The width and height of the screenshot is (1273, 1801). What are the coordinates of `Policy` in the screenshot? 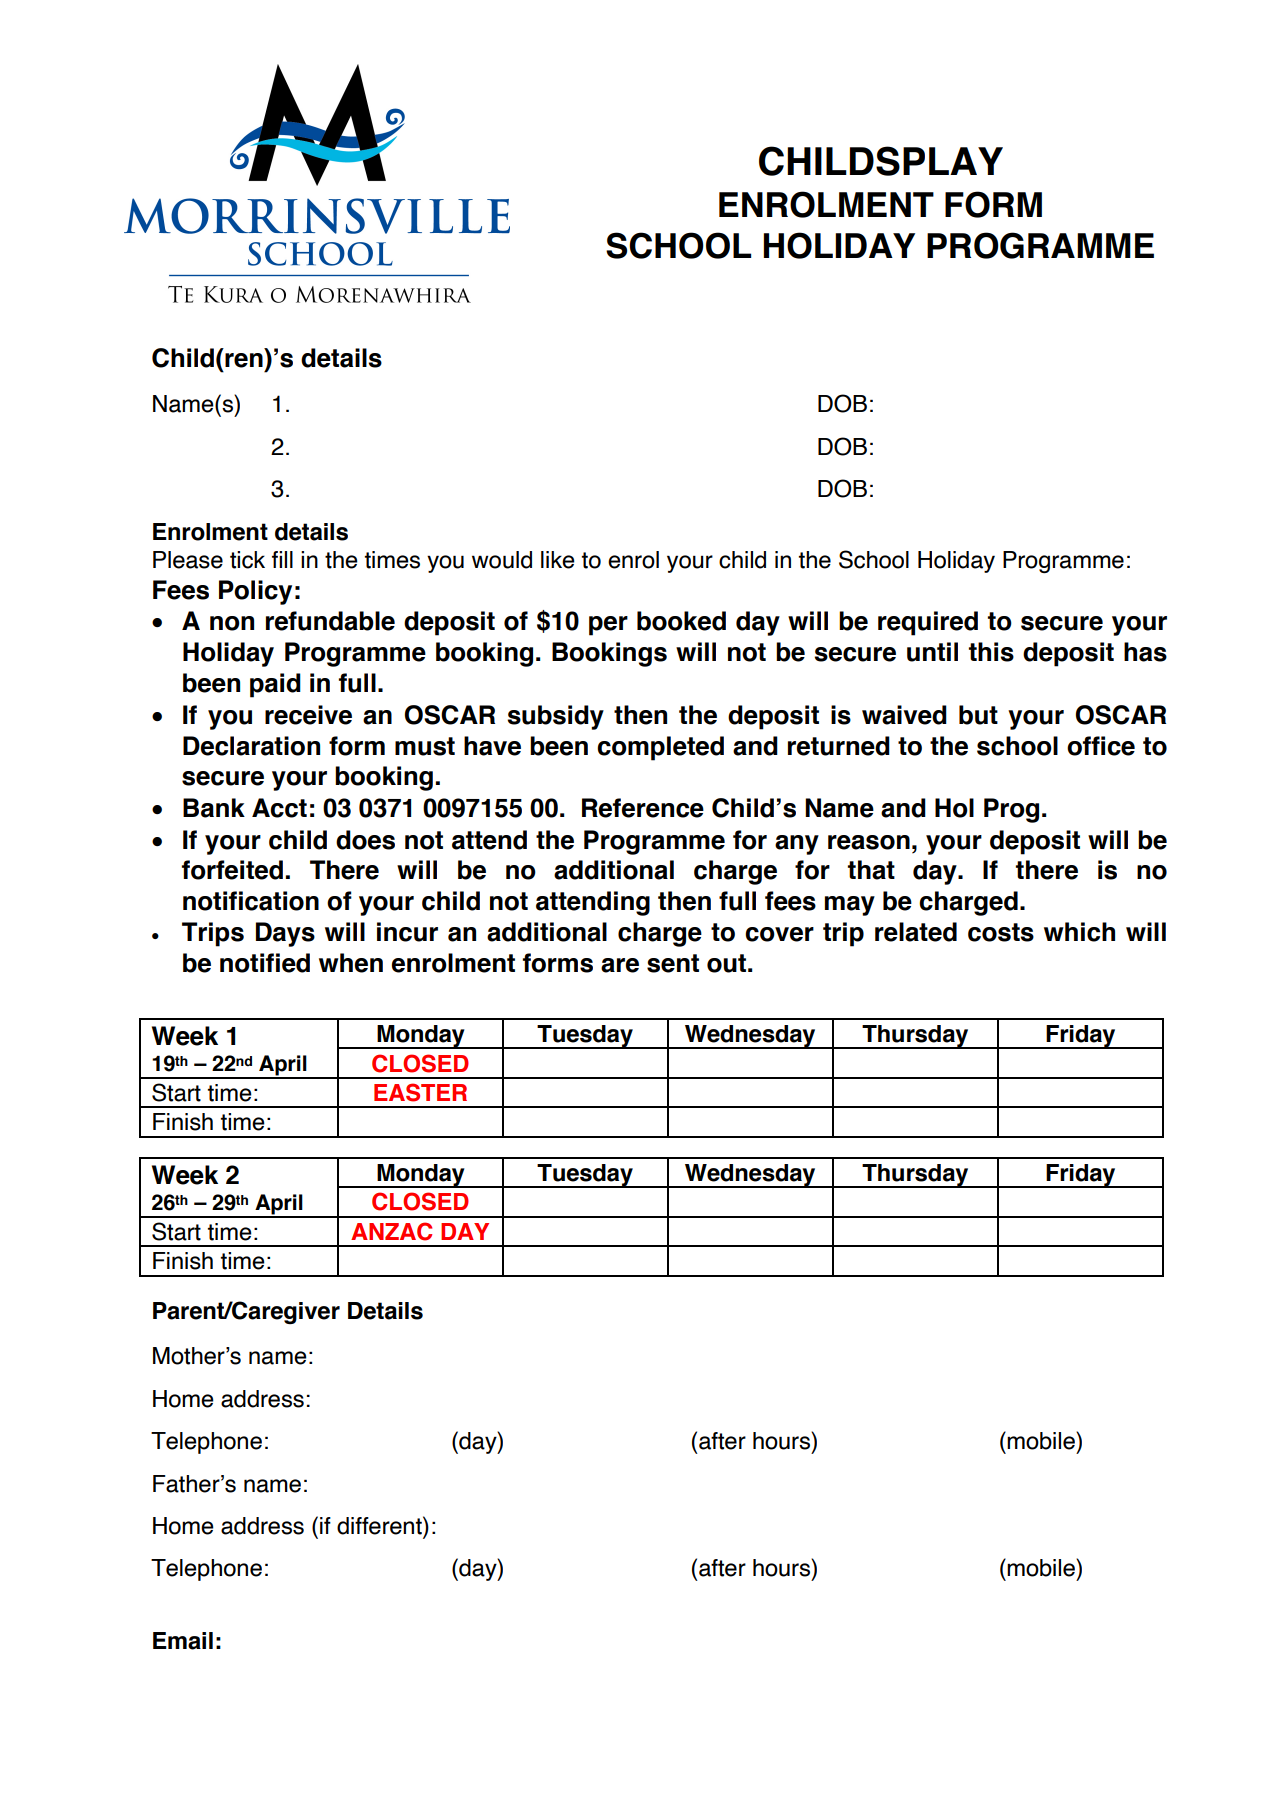 It's located at (255, 592).
